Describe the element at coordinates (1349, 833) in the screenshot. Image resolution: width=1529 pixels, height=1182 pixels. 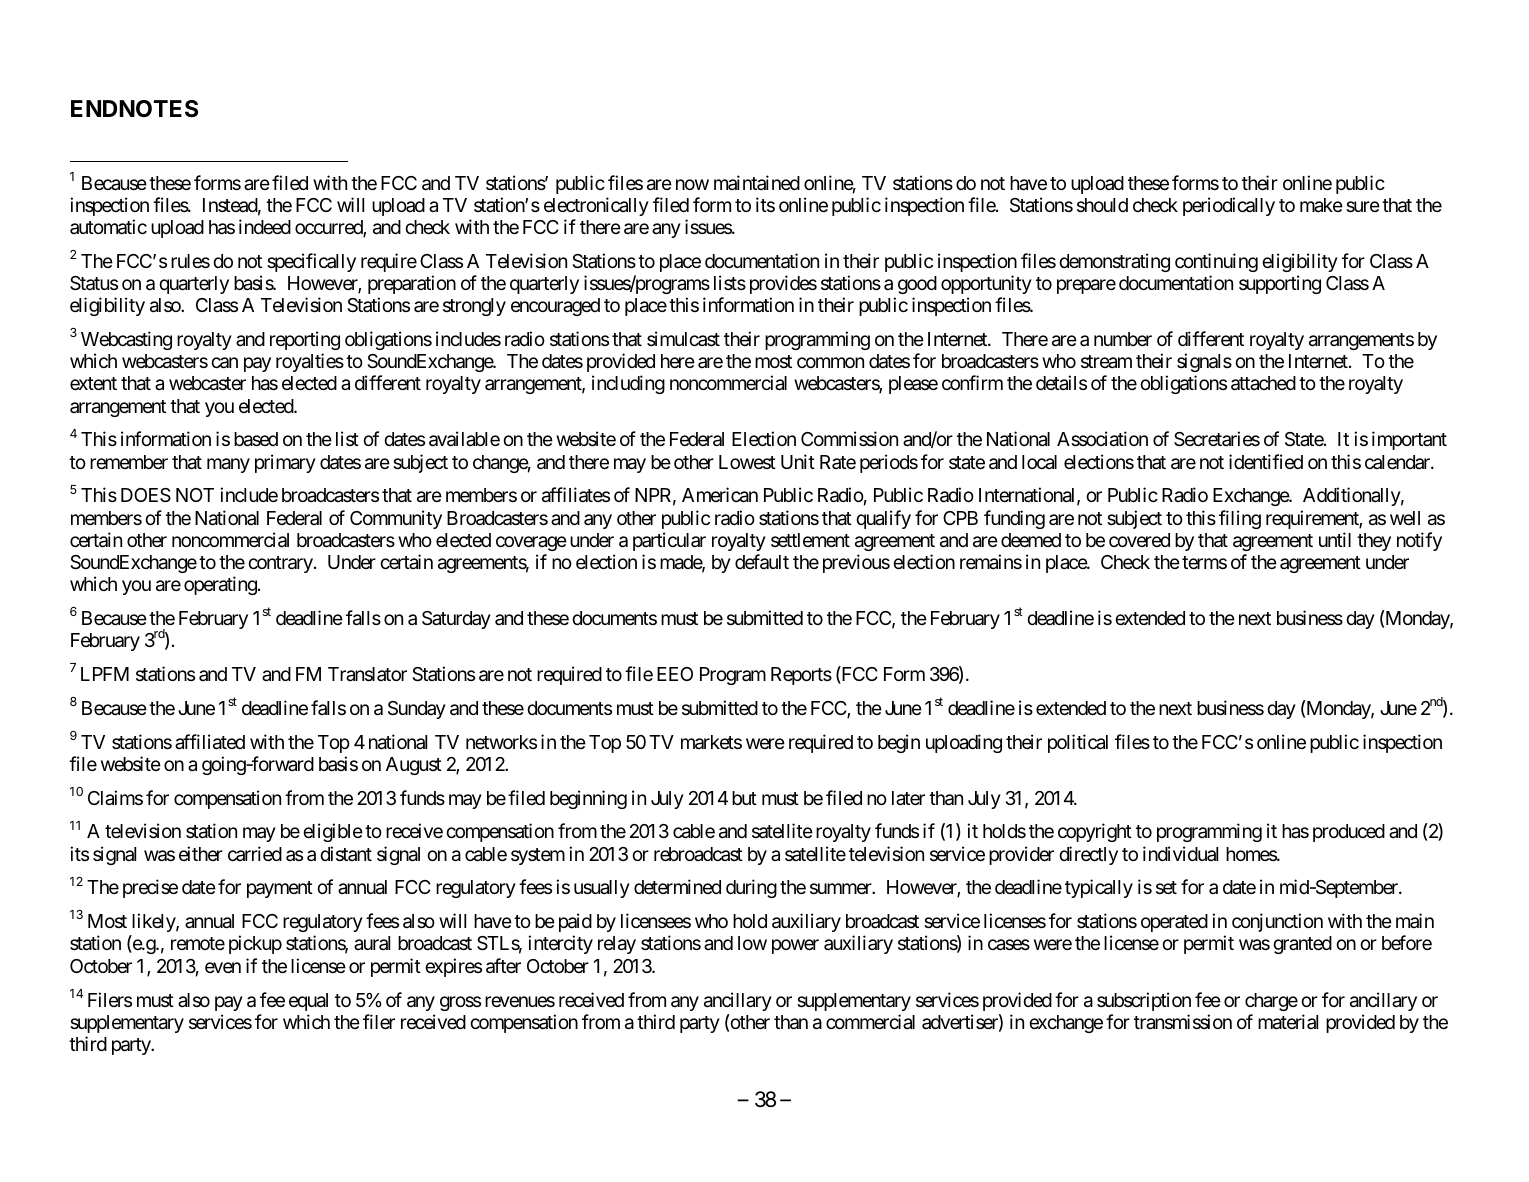
I see `produced` at that location.
